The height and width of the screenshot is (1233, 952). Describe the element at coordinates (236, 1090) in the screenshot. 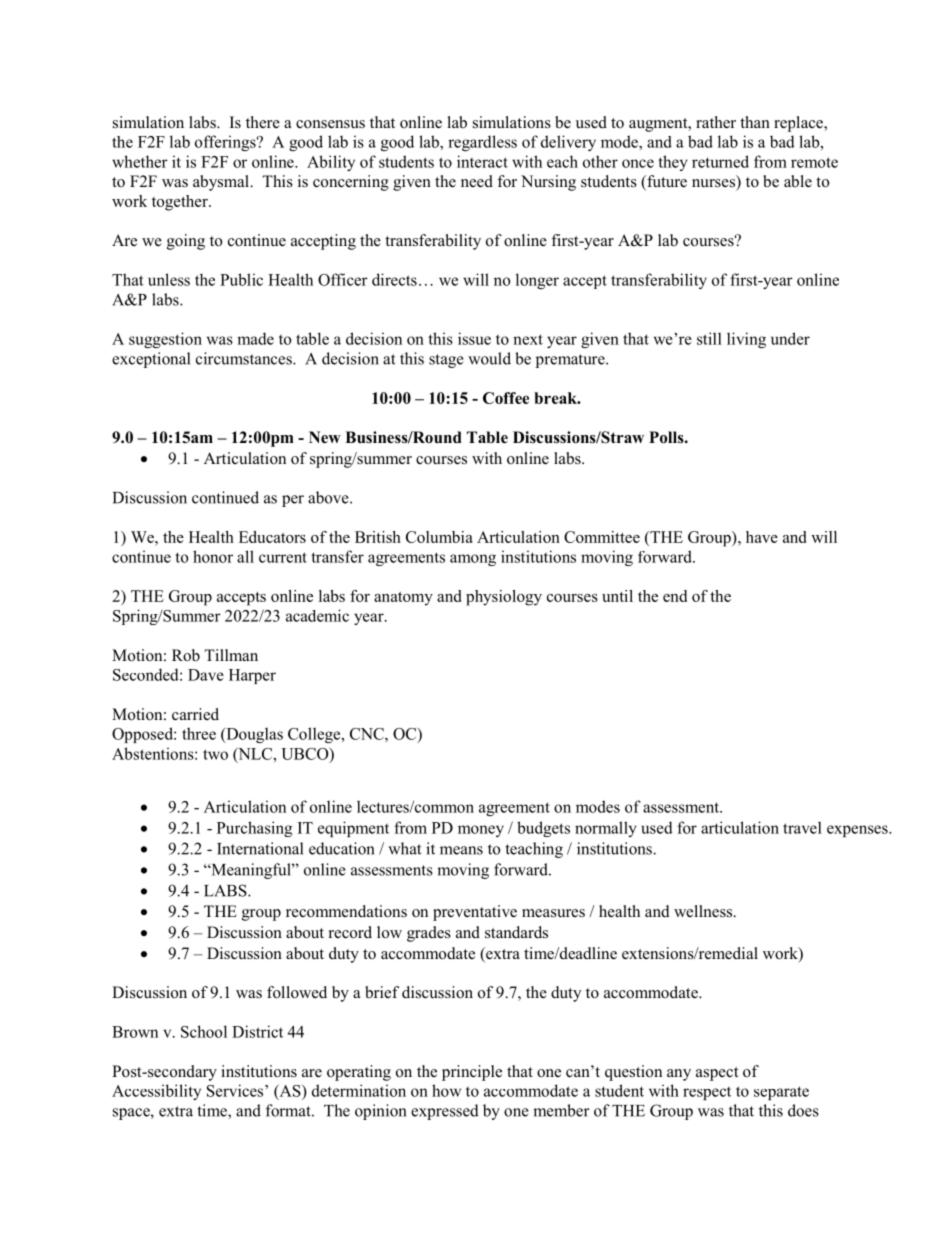

I see `Services` at that location.
